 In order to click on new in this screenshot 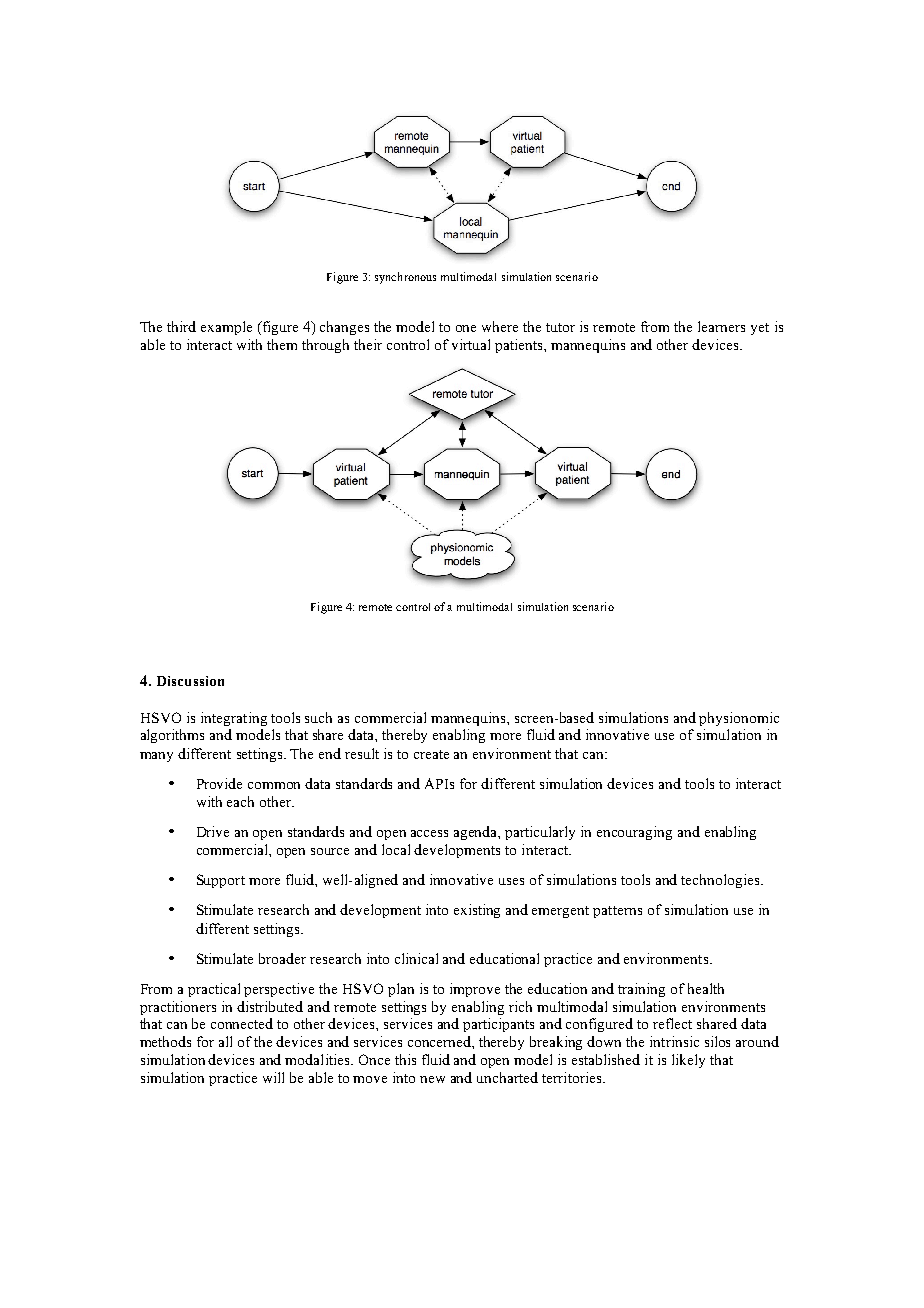, I will do `click(432, 1079)`.
